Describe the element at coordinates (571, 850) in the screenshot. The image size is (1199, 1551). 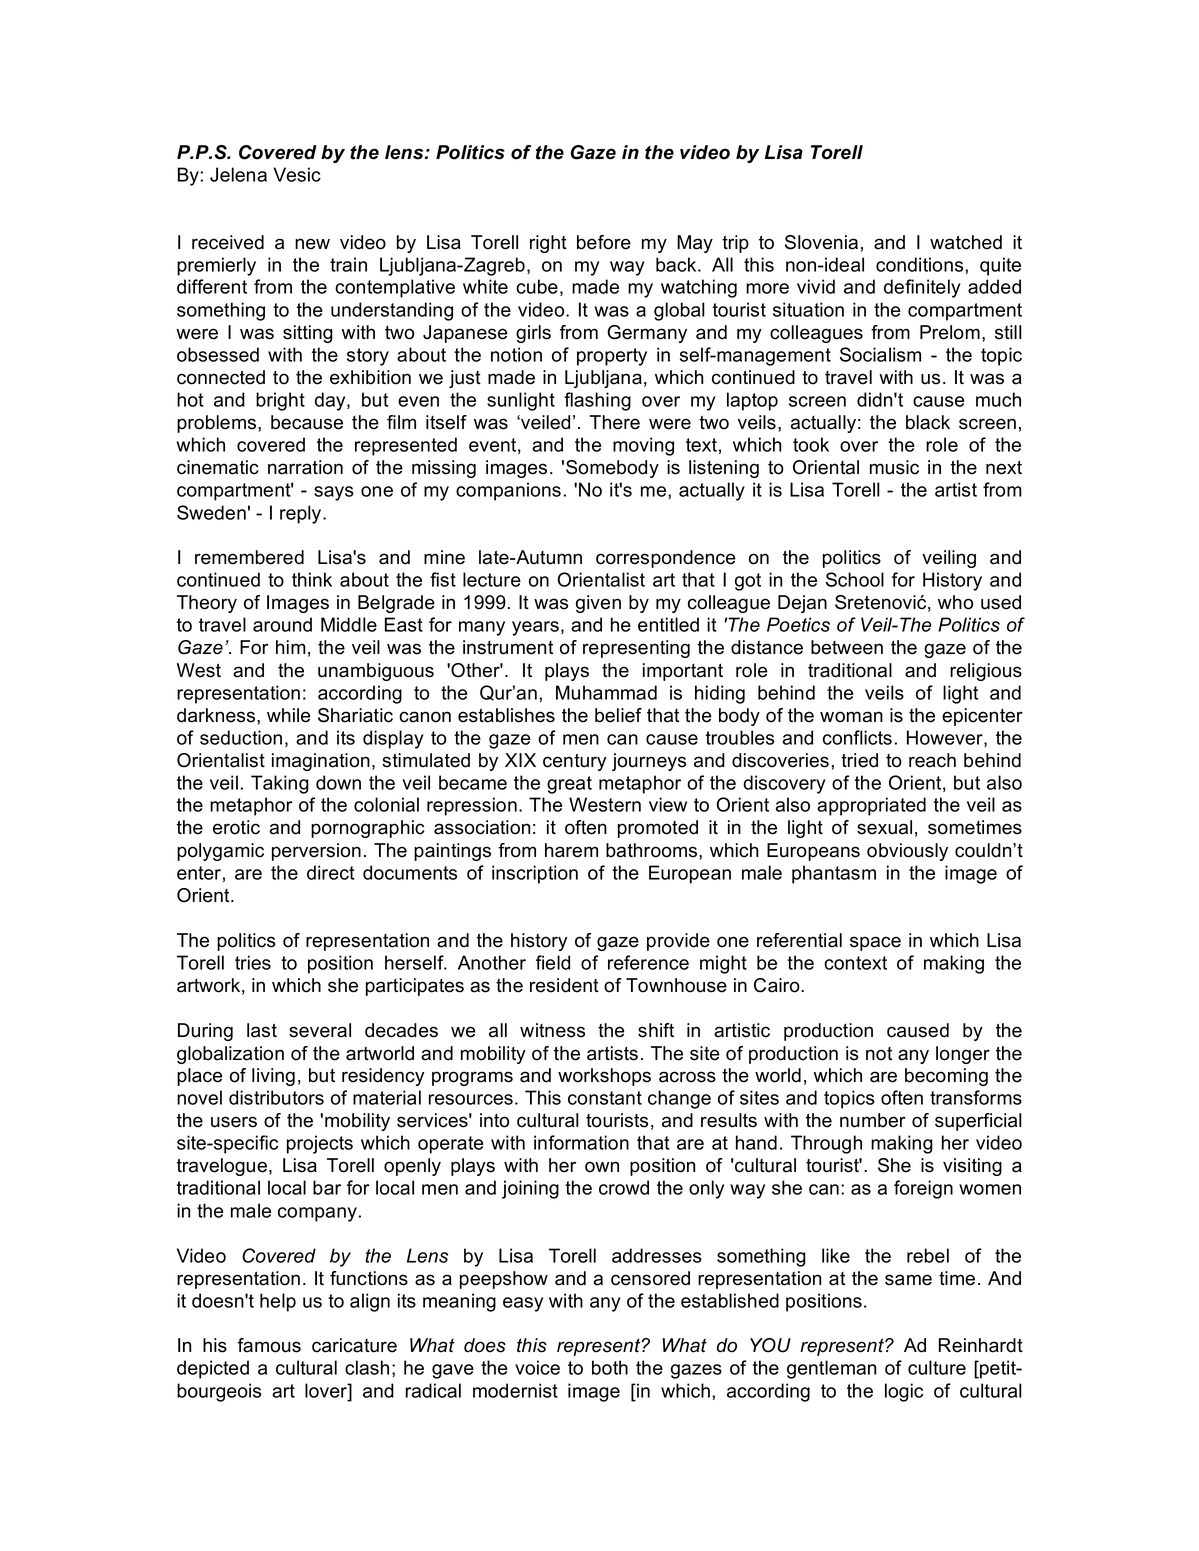
I see `harem` at that location.
